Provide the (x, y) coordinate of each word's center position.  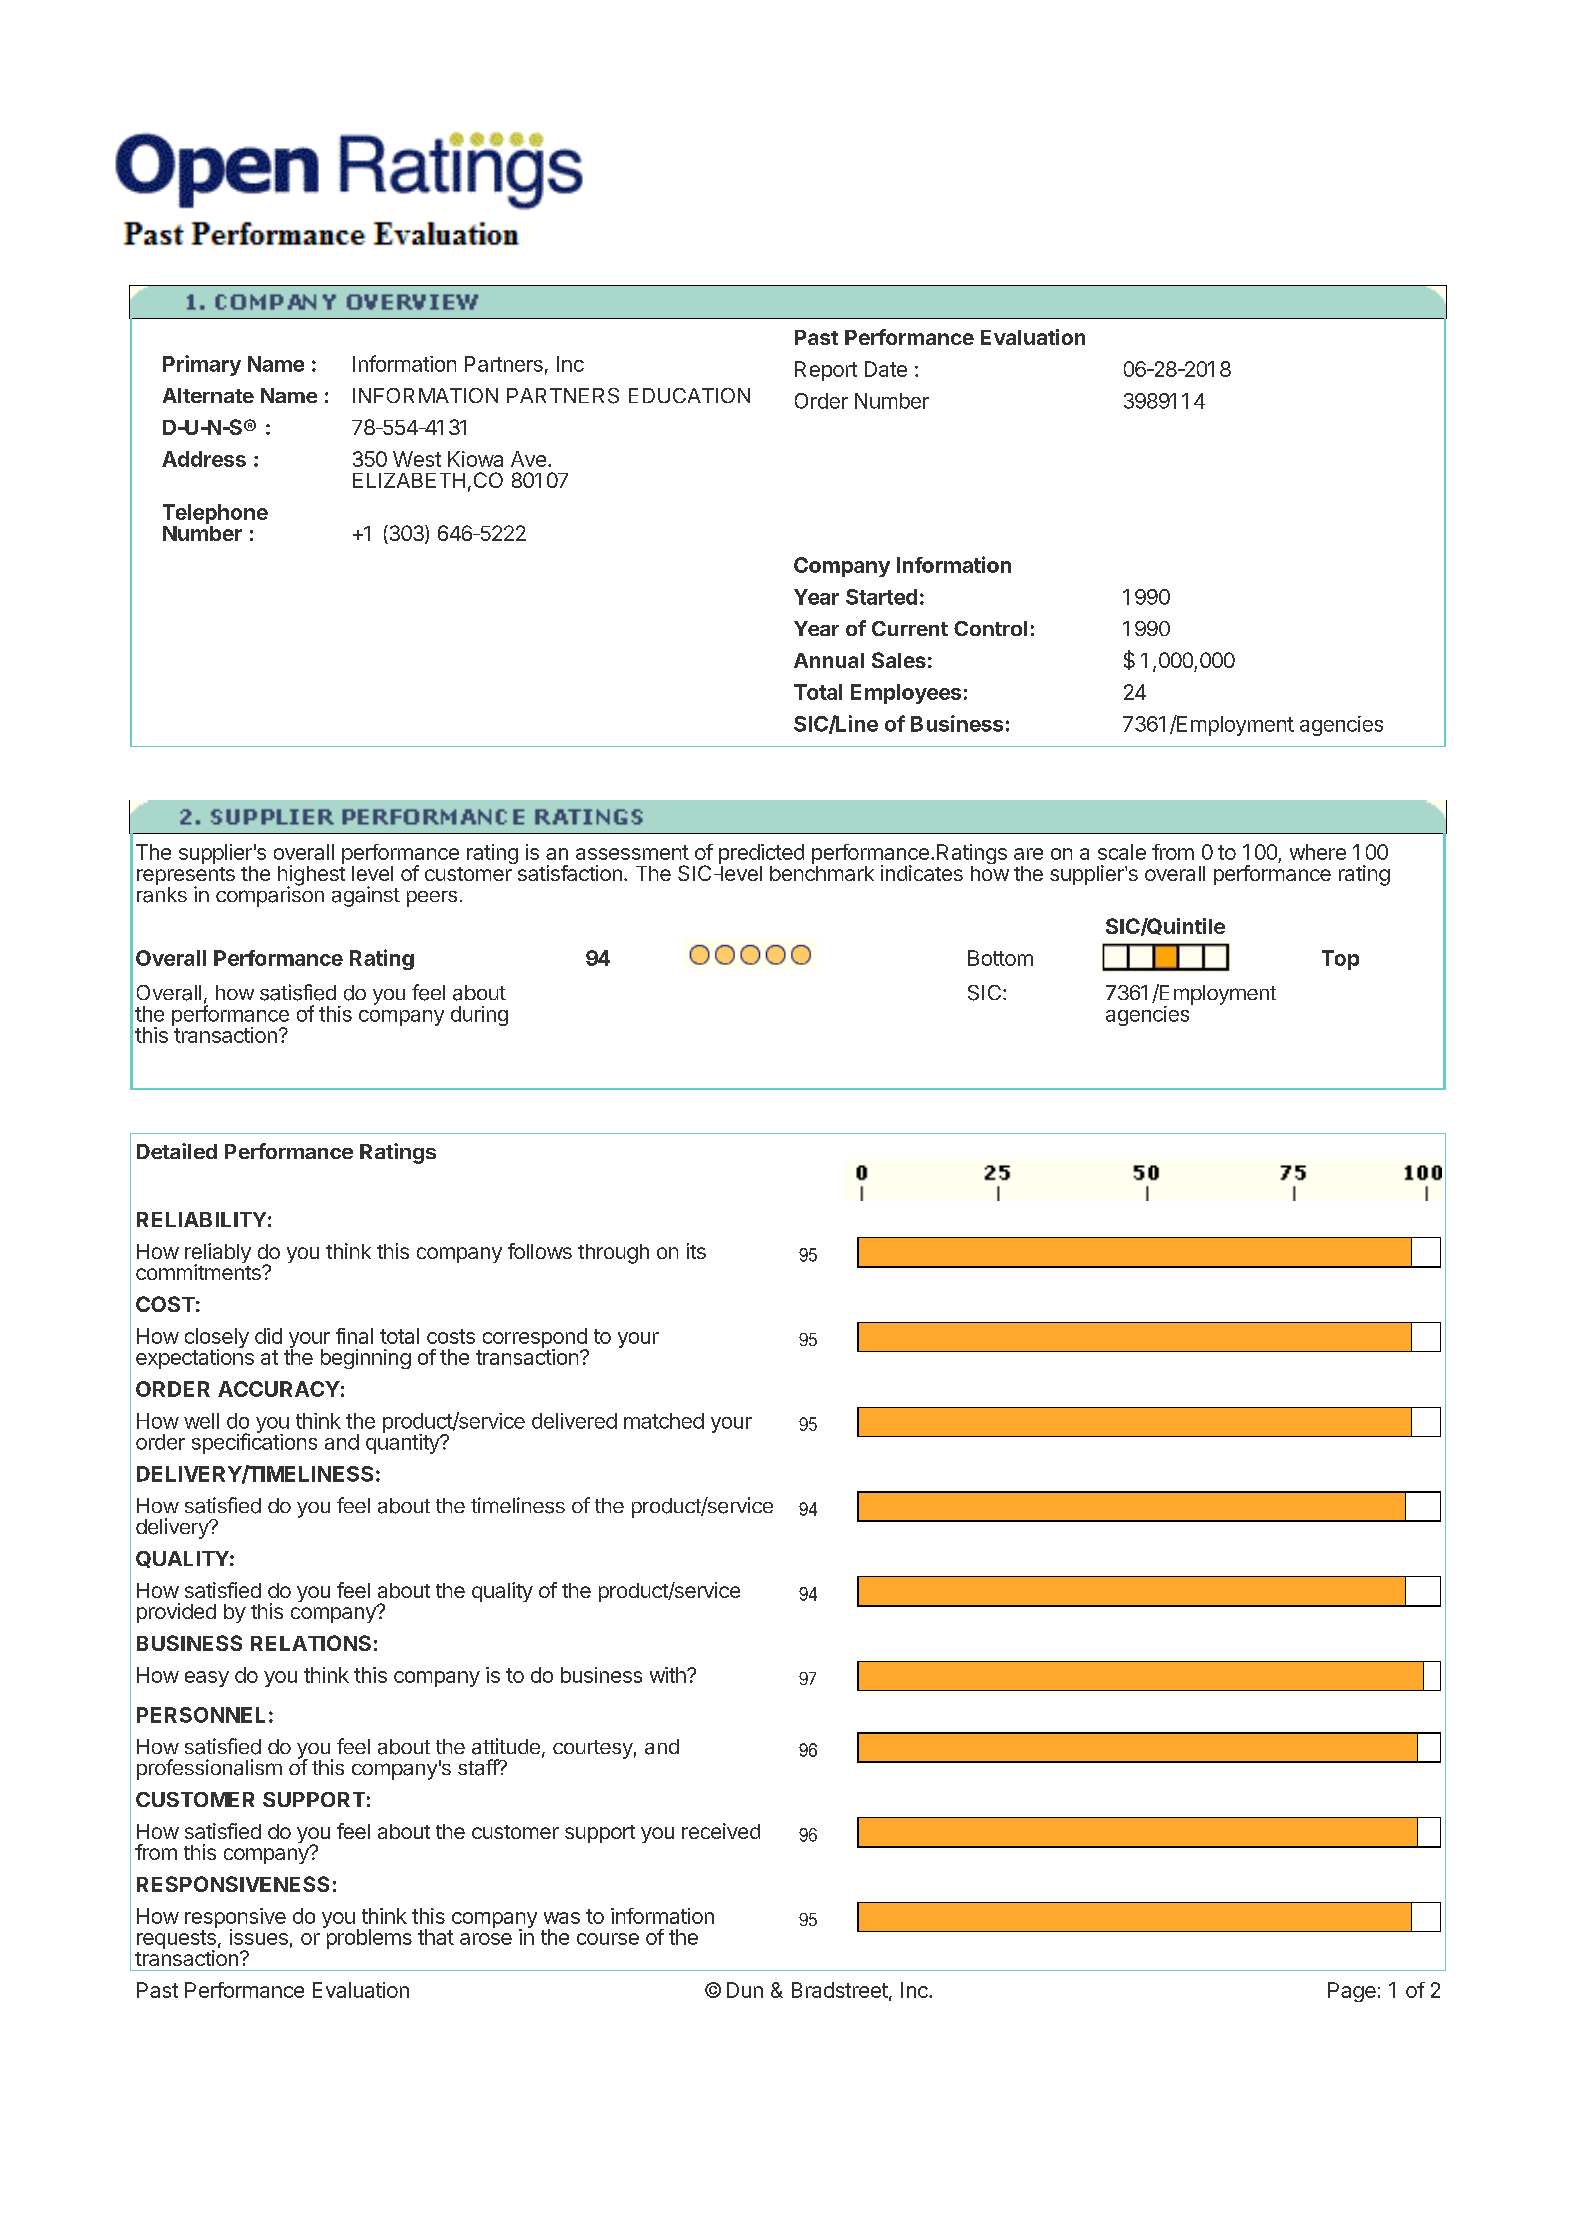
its (696, 1251)
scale (1122, 852)
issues (259, 1937)
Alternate (208, 395)
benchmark (822, 872)
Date (886, 369)
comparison (270, 896)
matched (664, 1421)
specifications (254, 1443)
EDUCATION (689, 395)
